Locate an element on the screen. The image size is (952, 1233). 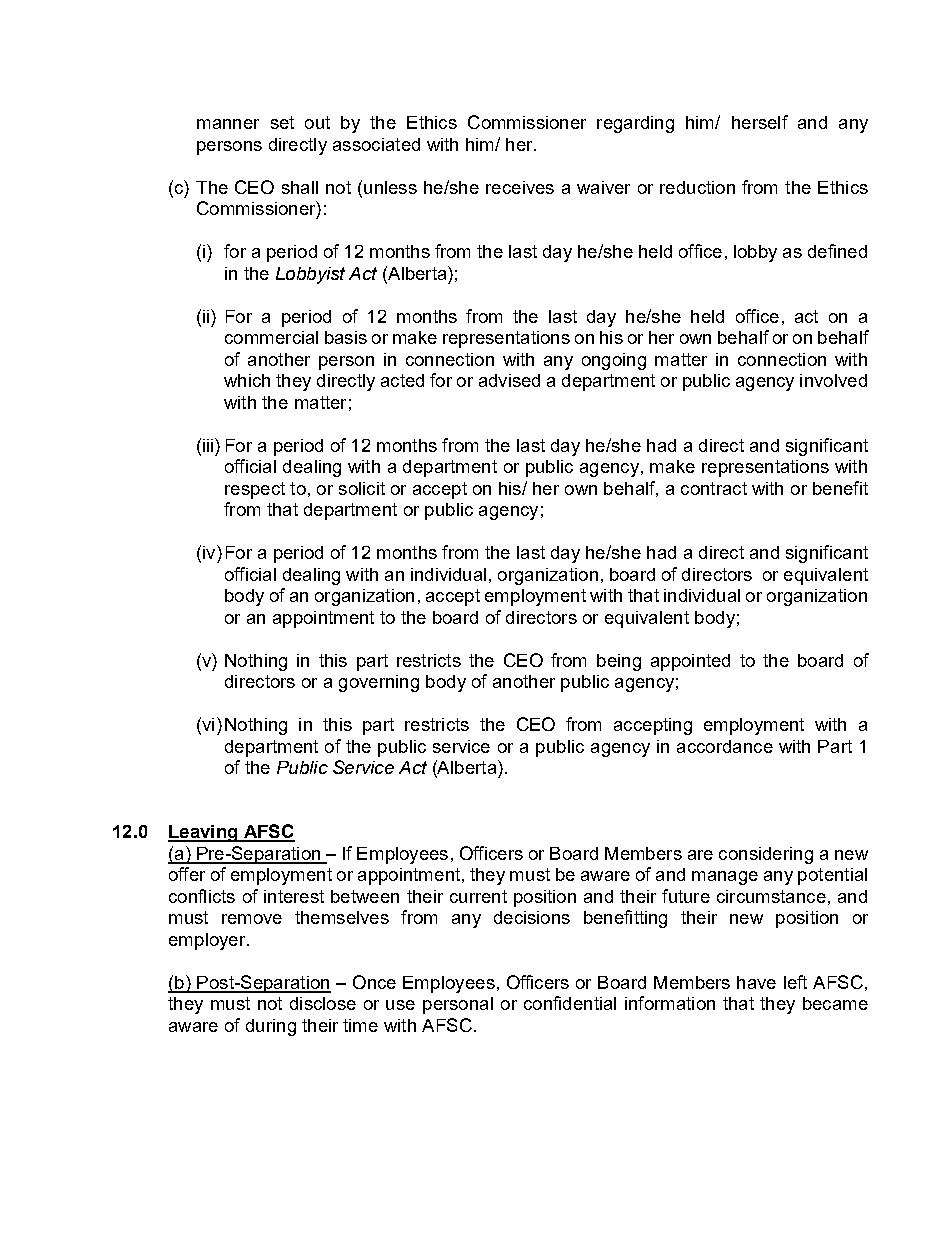
set is located at coordinates (282, 122).
